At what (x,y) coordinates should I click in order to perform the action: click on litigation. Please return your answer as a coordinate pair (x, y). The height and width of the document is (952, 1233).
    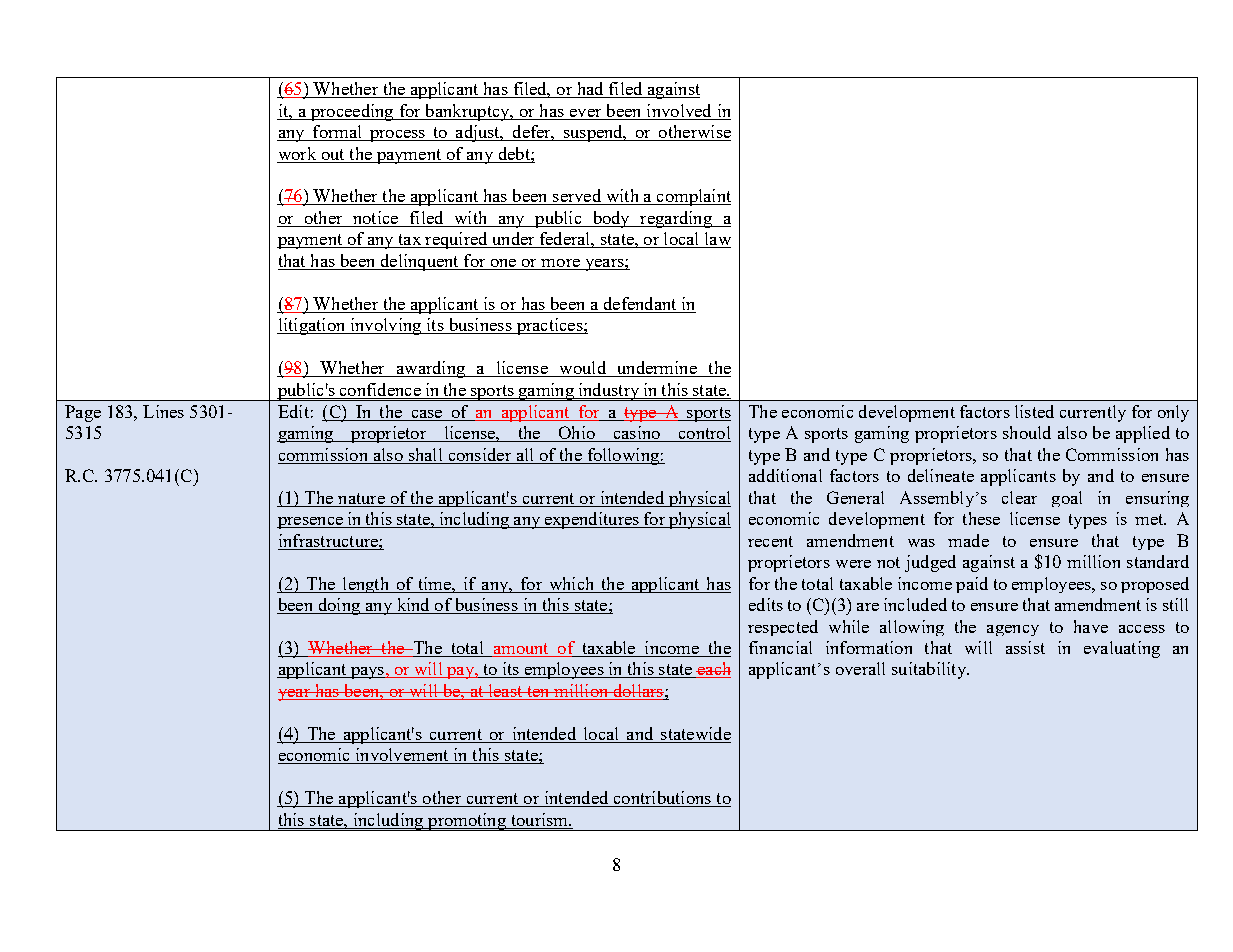
    Looking at the image, I should click on (312, 326).
